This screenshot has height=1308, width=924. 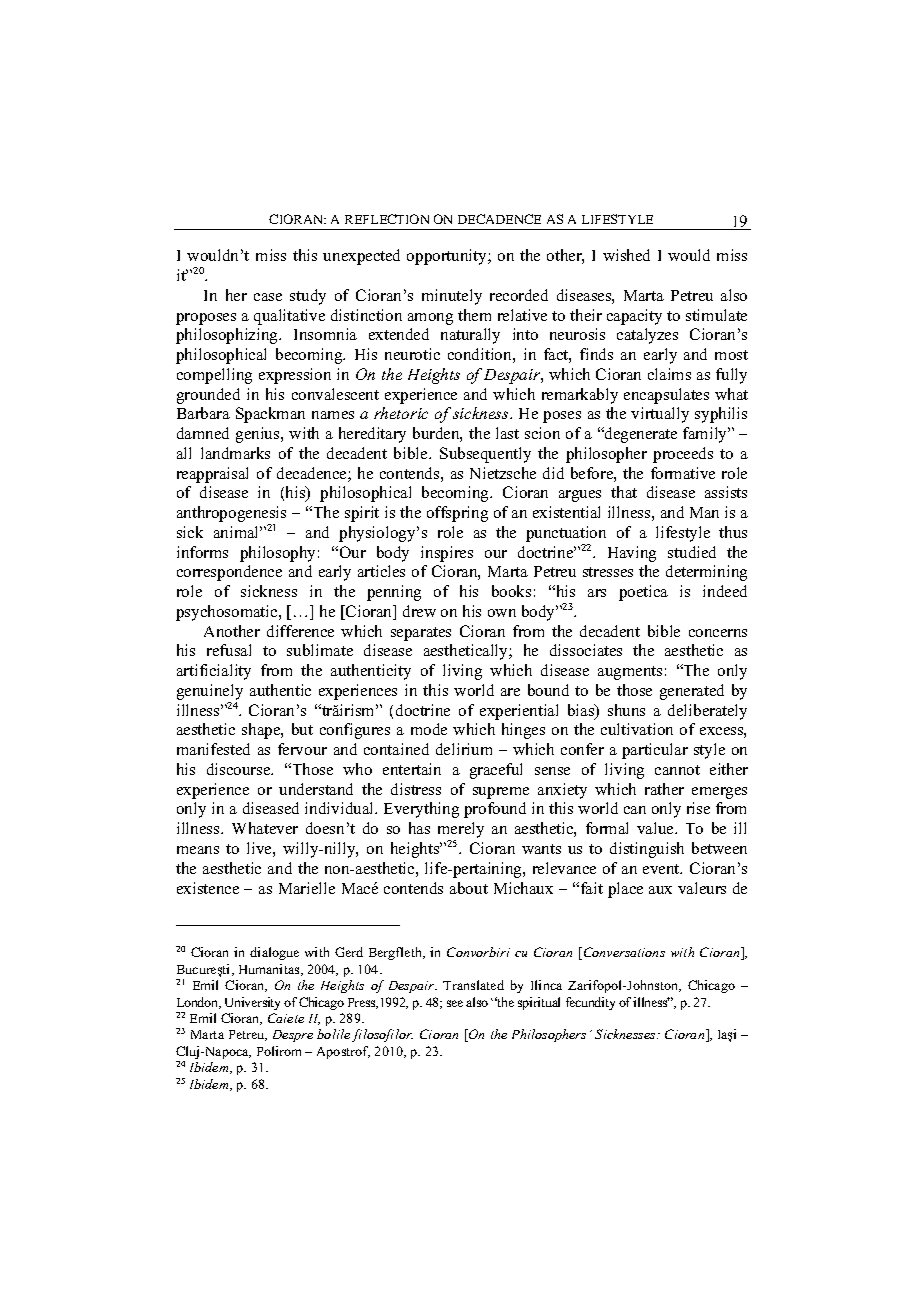 What do you see at coordinates (464, 749) in the screenshot?
I see `delirium` at bounding box center [464, 749].
